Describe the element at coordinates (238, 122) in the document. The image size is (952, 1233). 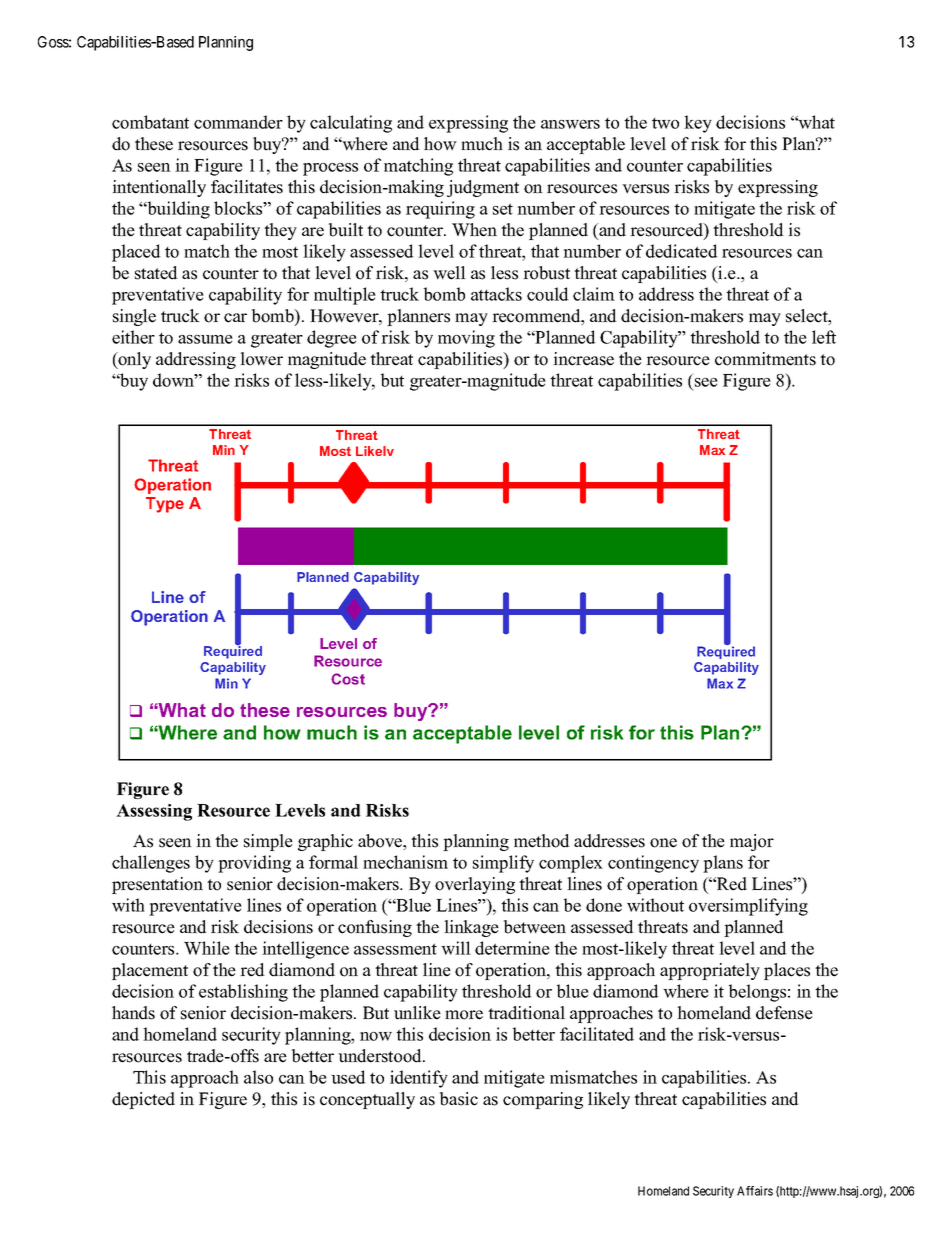
I see `commander` at that location.
